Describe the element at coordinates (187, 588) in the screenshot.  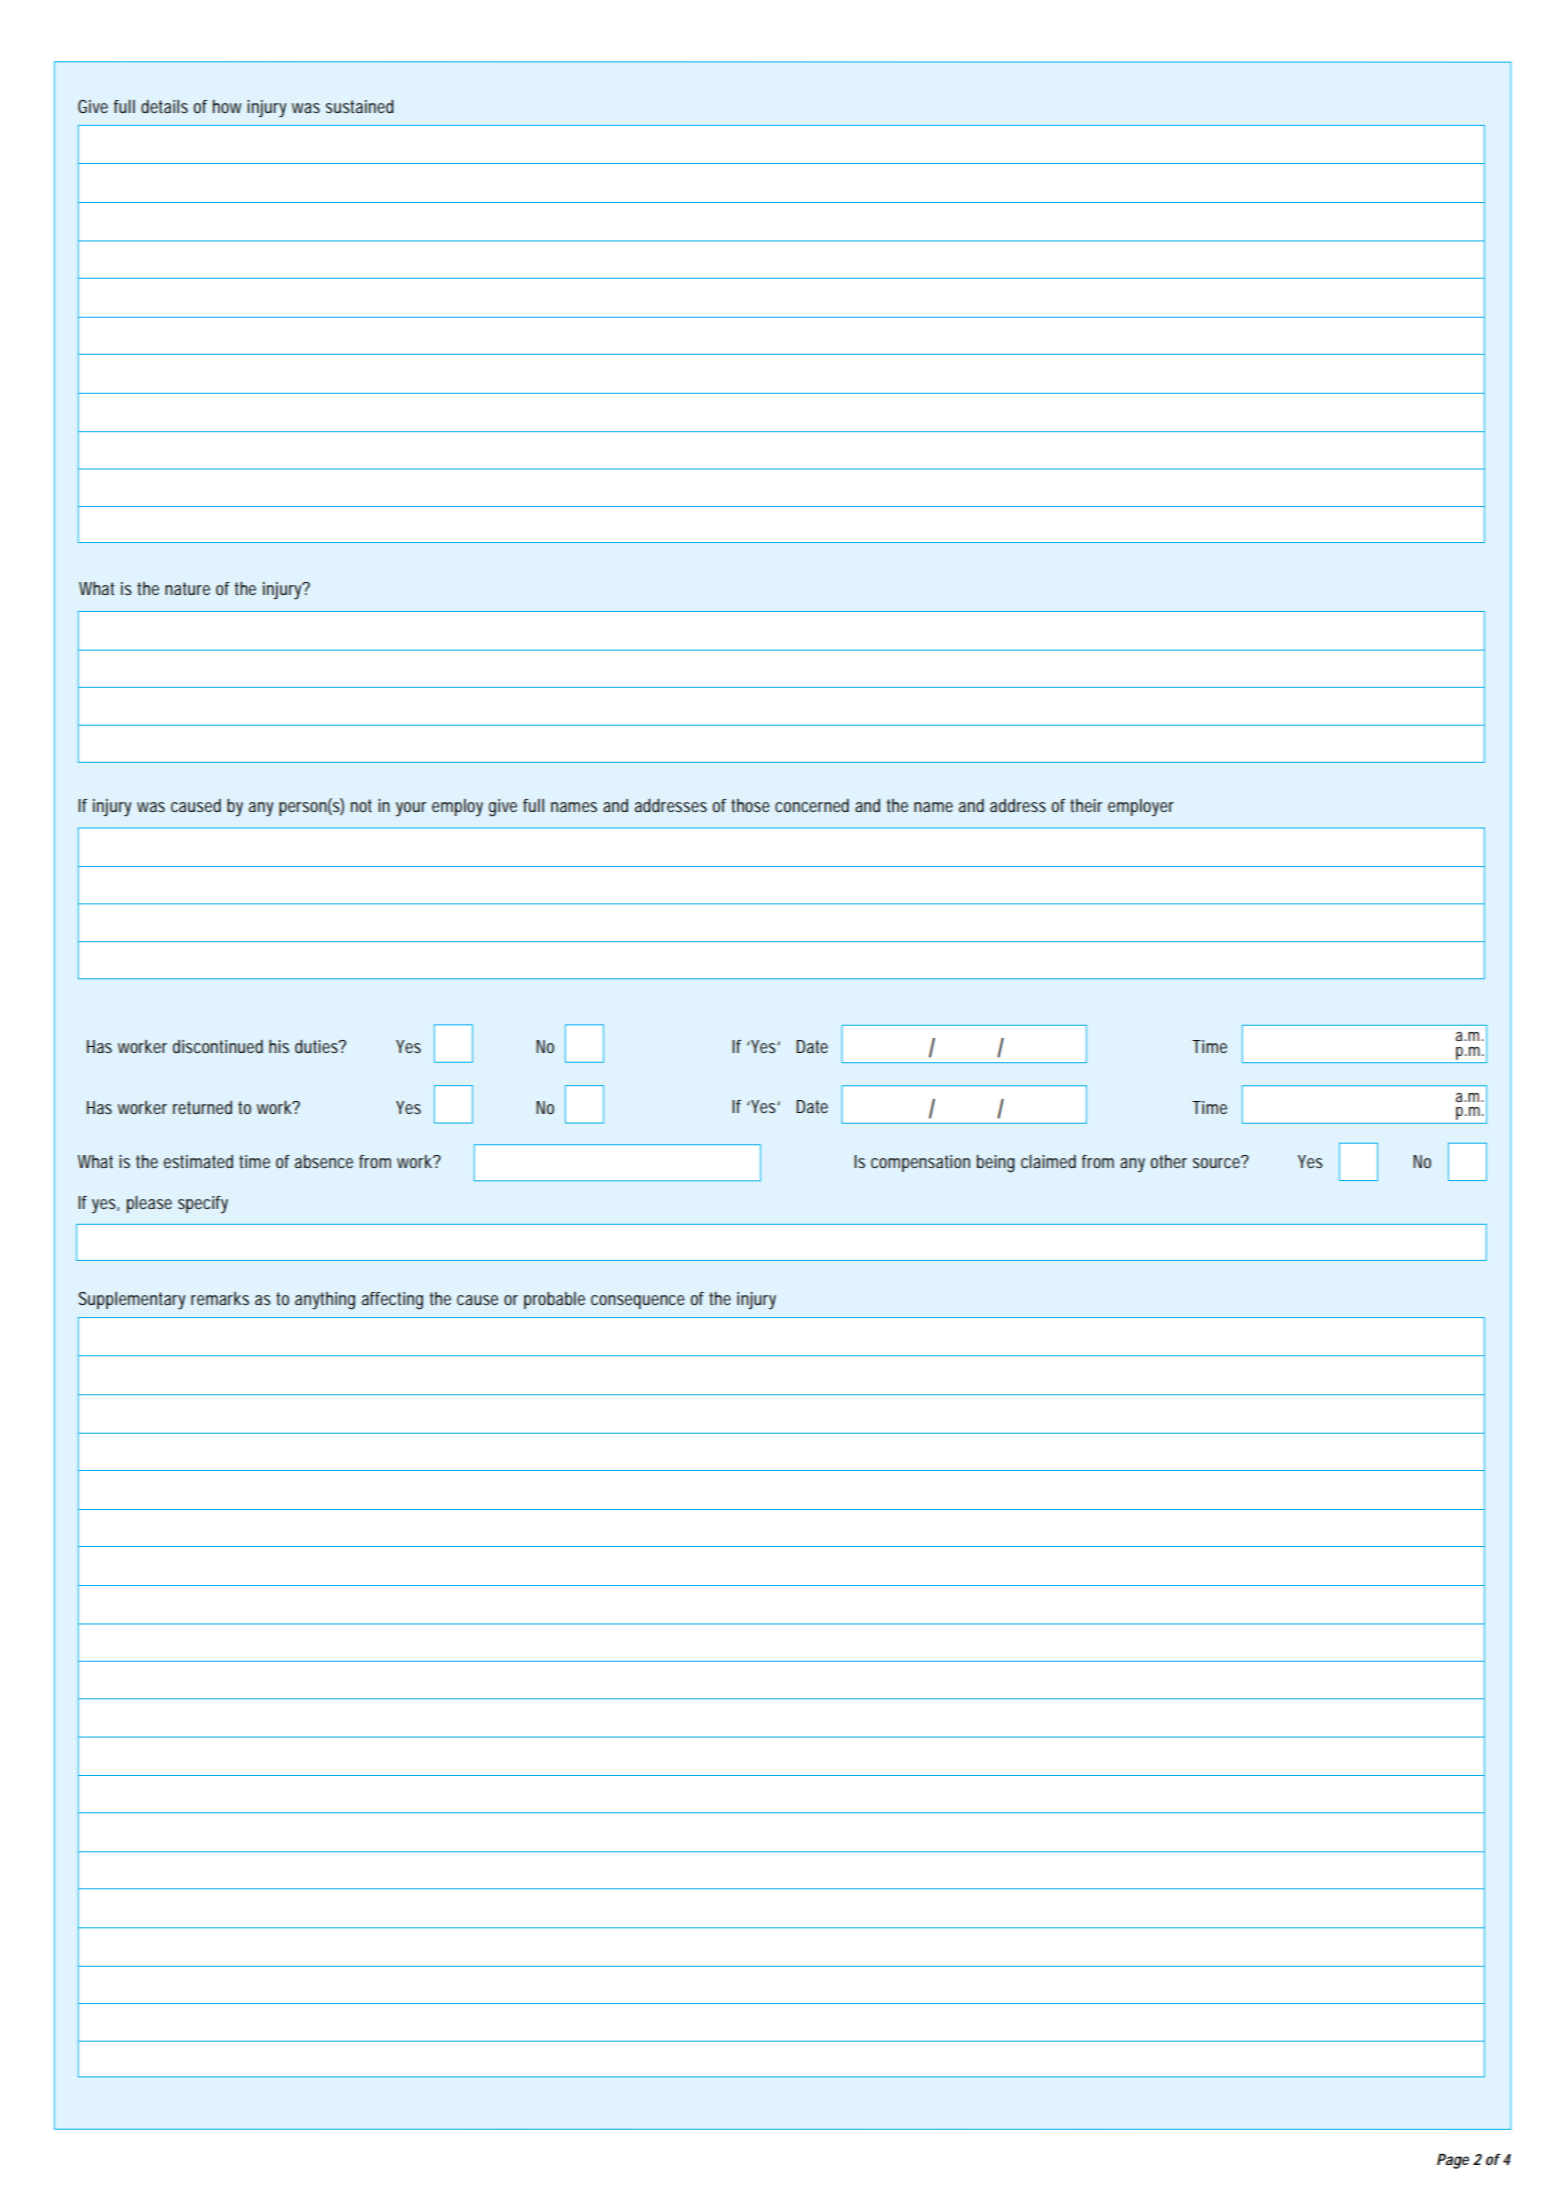
I see `nature` at that location.
